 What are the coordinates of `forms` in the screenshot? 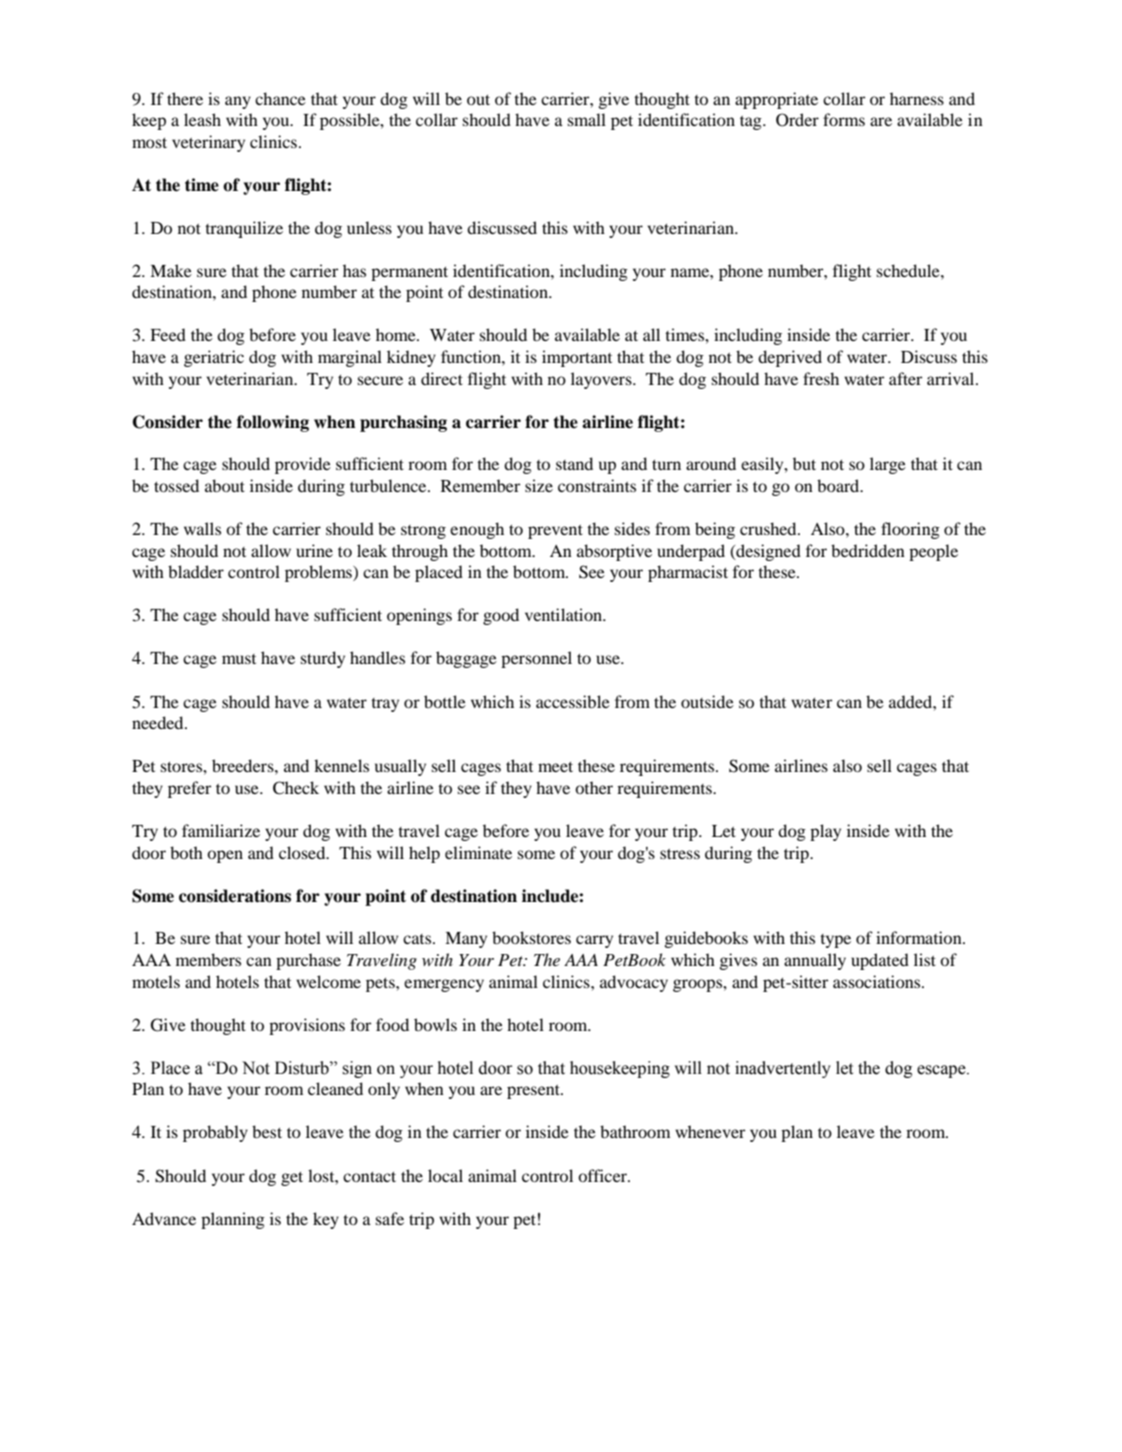 It's located at (844, 119).
